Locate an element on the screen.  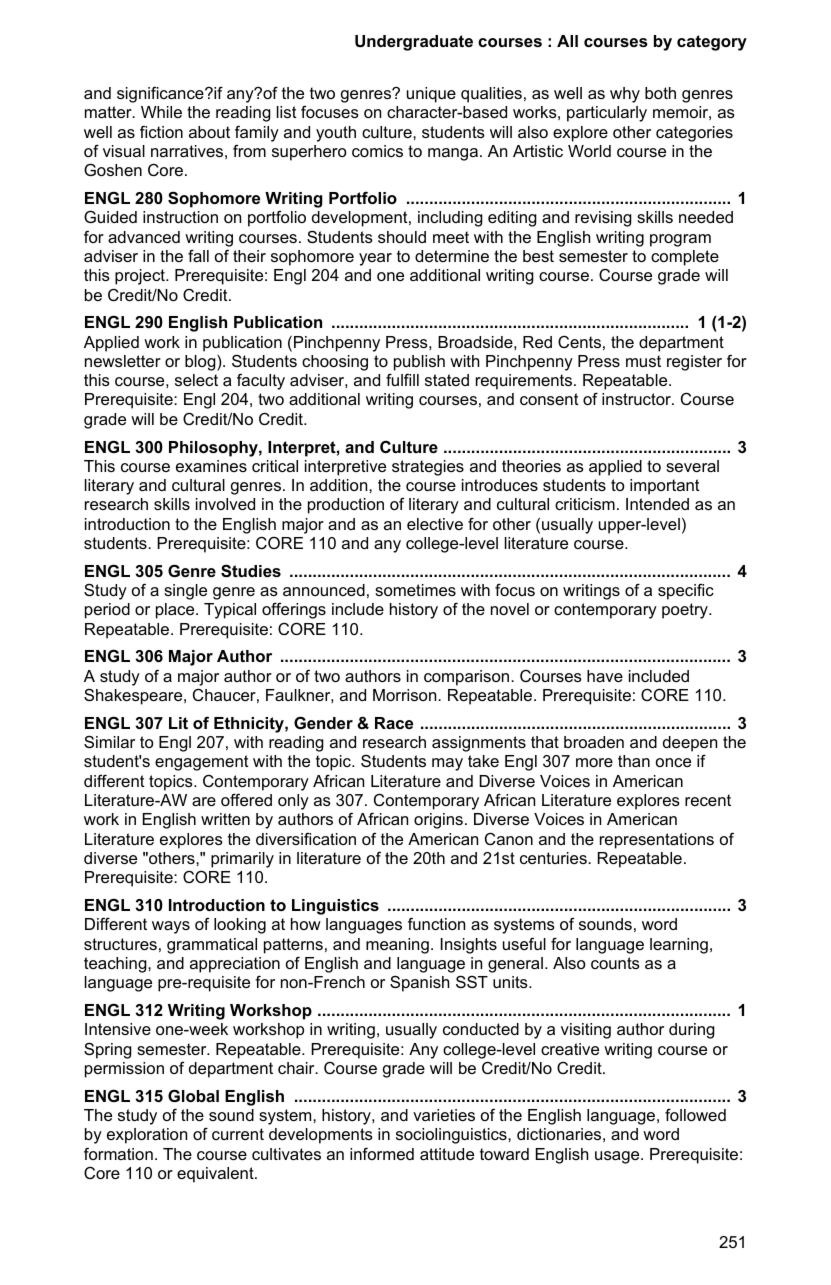
examines is located at coordinates (211, 466).
